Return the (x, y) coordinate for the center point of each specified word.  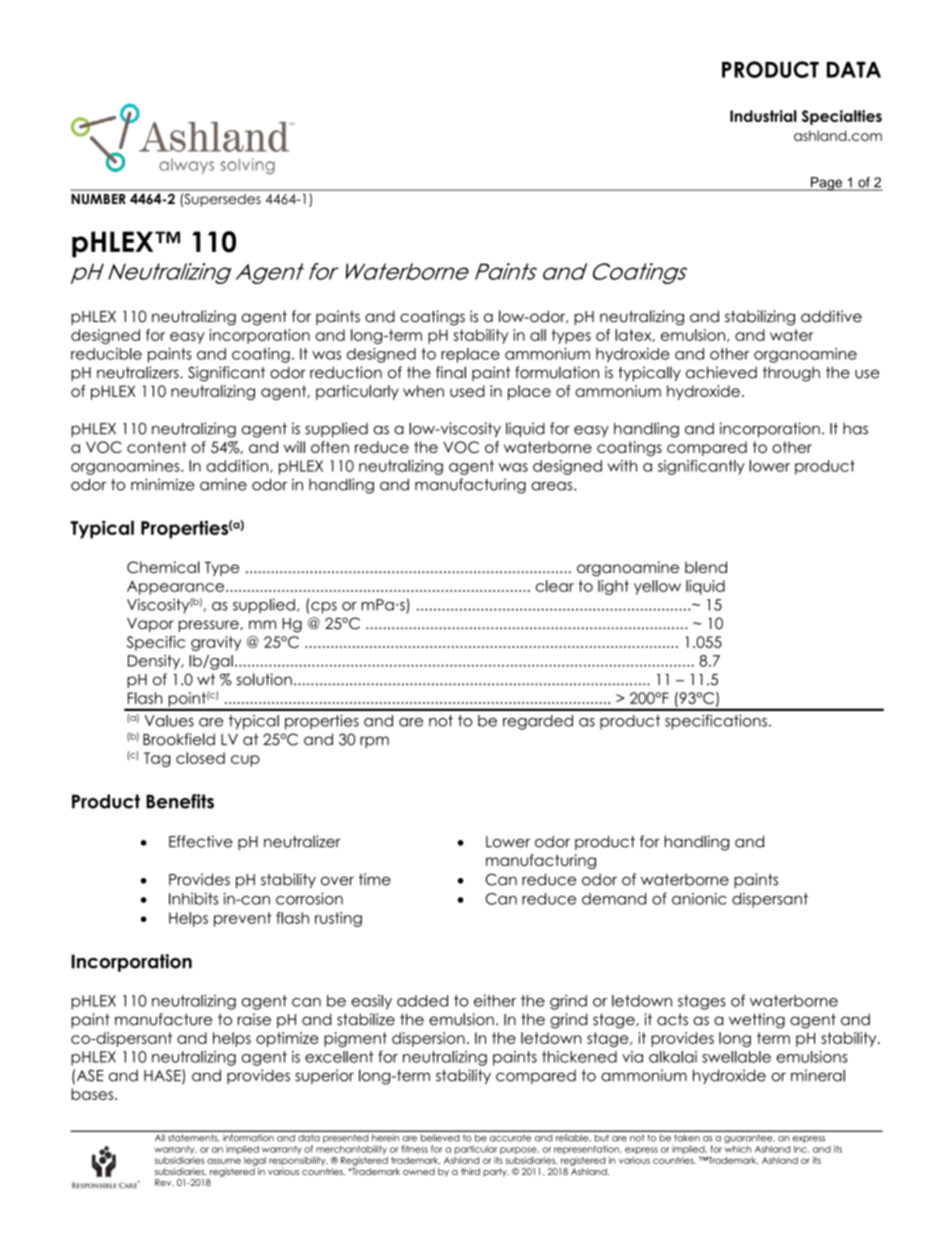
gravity (216, 643)
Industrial (763, 116)
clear (555, 586)
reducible (106, 354)
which (738, 1149)
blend (706, 567)
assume (224, 1161)
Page (826, 184)
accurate (510, 1139)
